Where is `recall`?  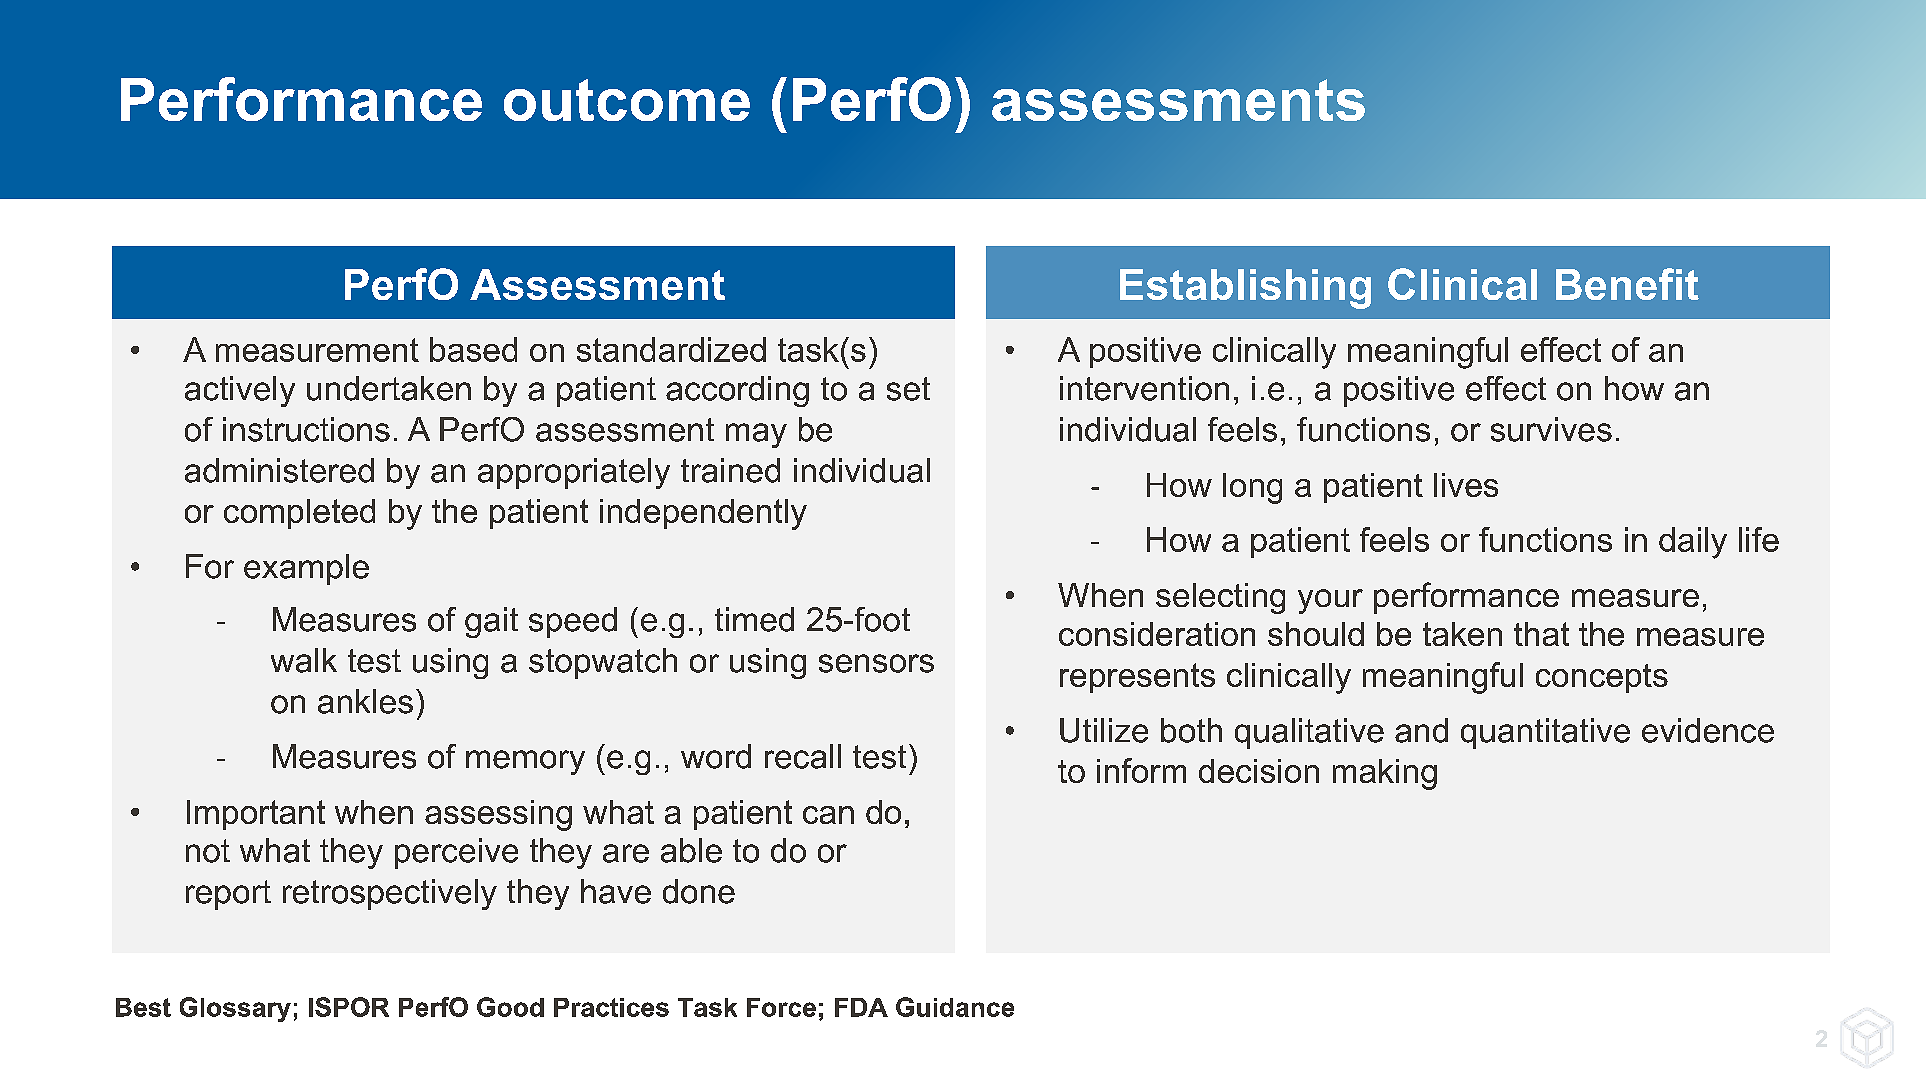 recall is located at coordinates (803, 756).
